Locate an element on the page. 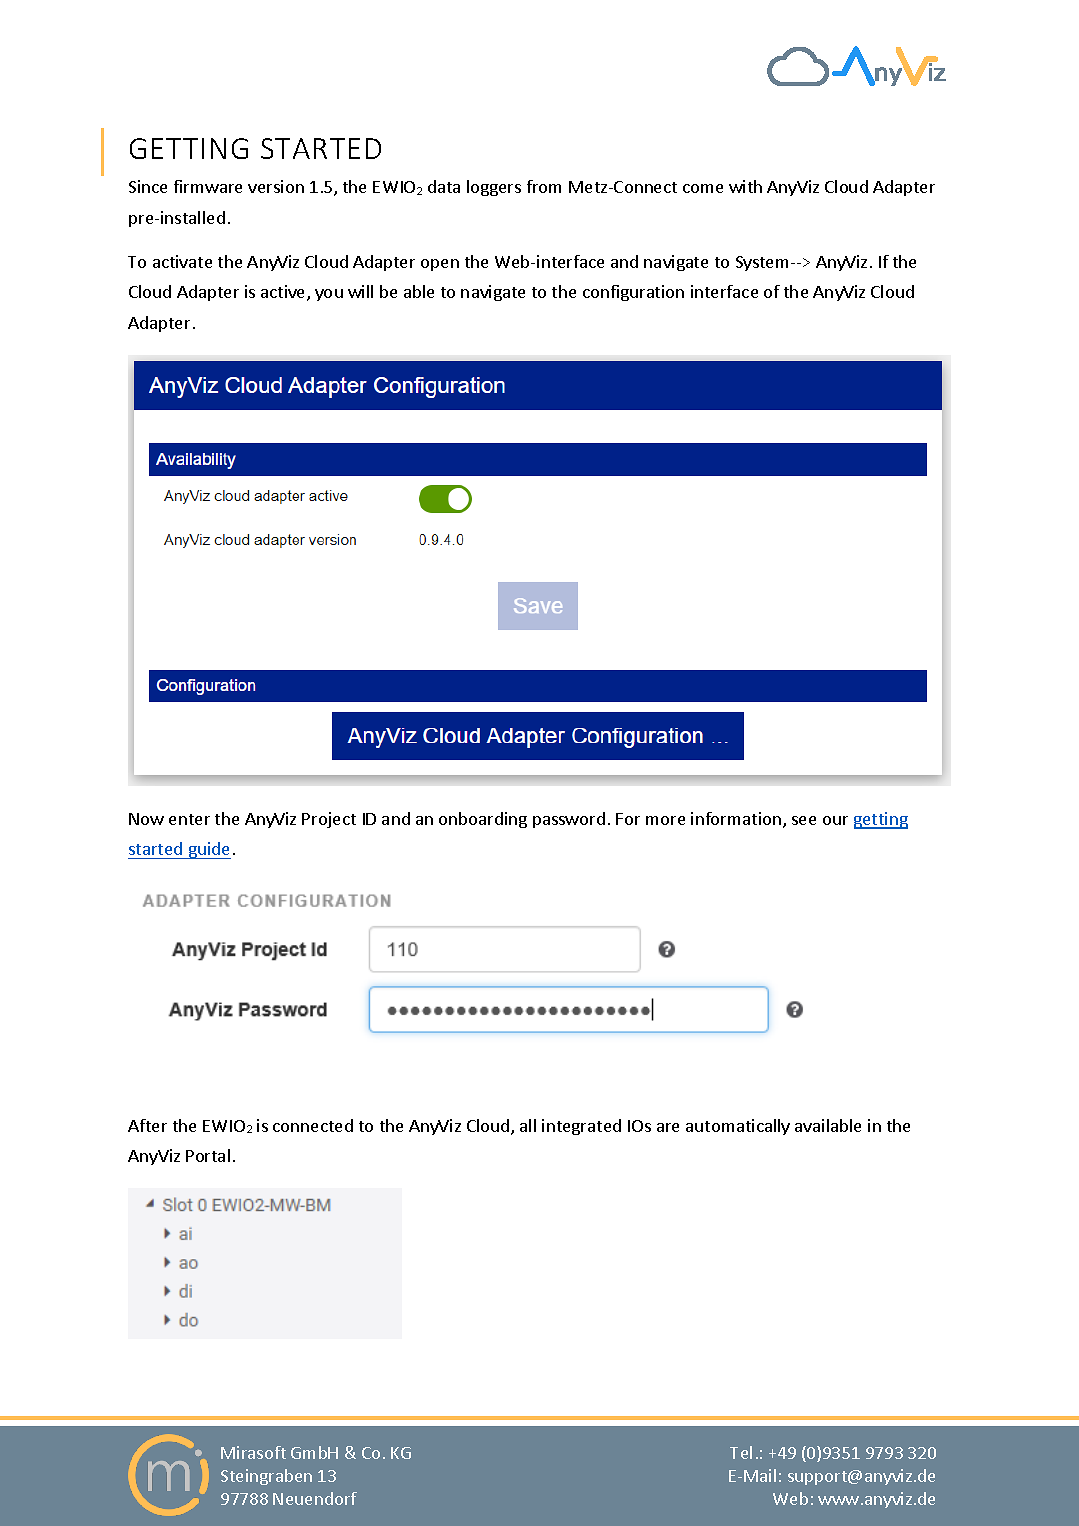  active is located at coordinates (284, 293).
